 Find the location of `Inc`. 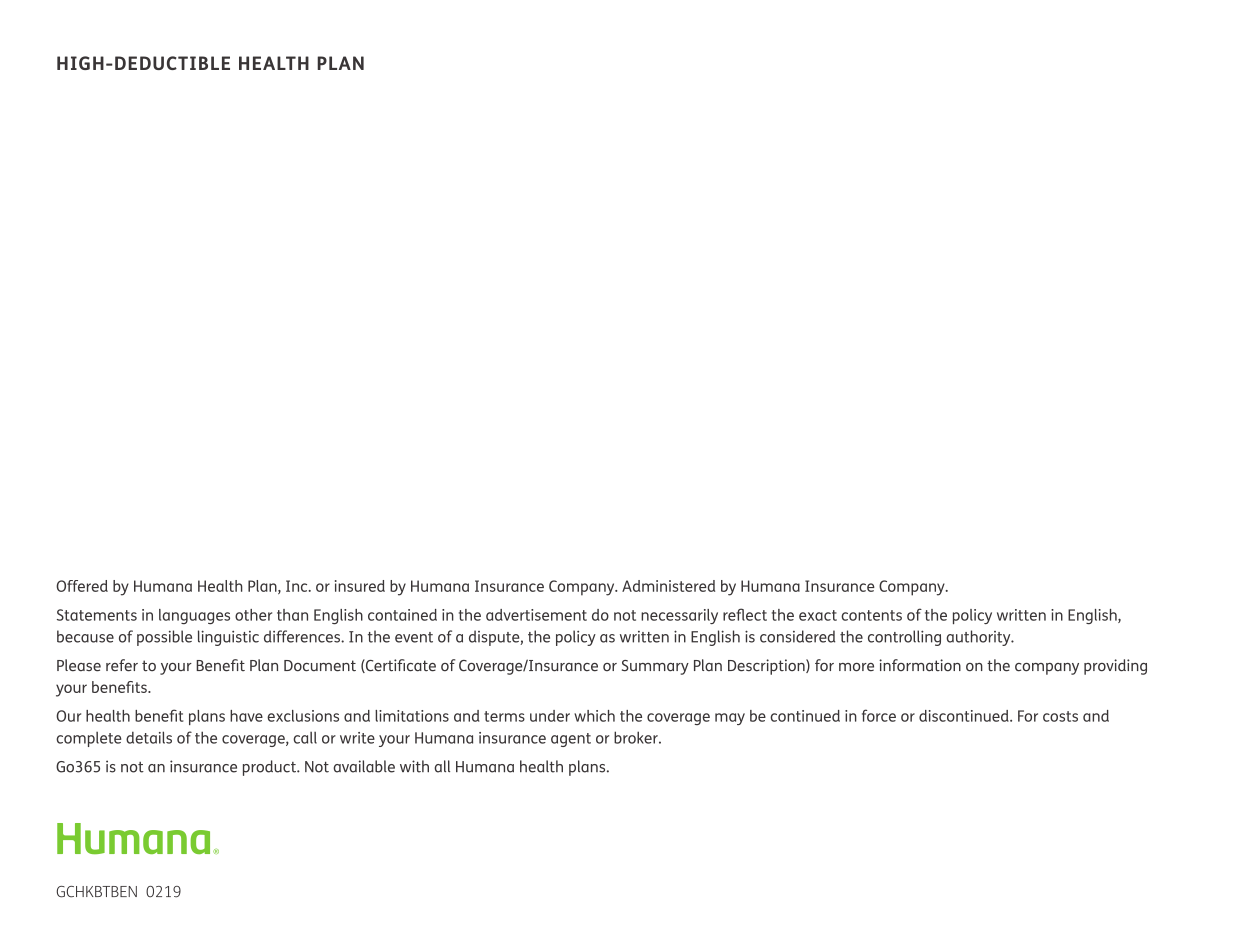

Inc is located at coordinates (298, 586).
